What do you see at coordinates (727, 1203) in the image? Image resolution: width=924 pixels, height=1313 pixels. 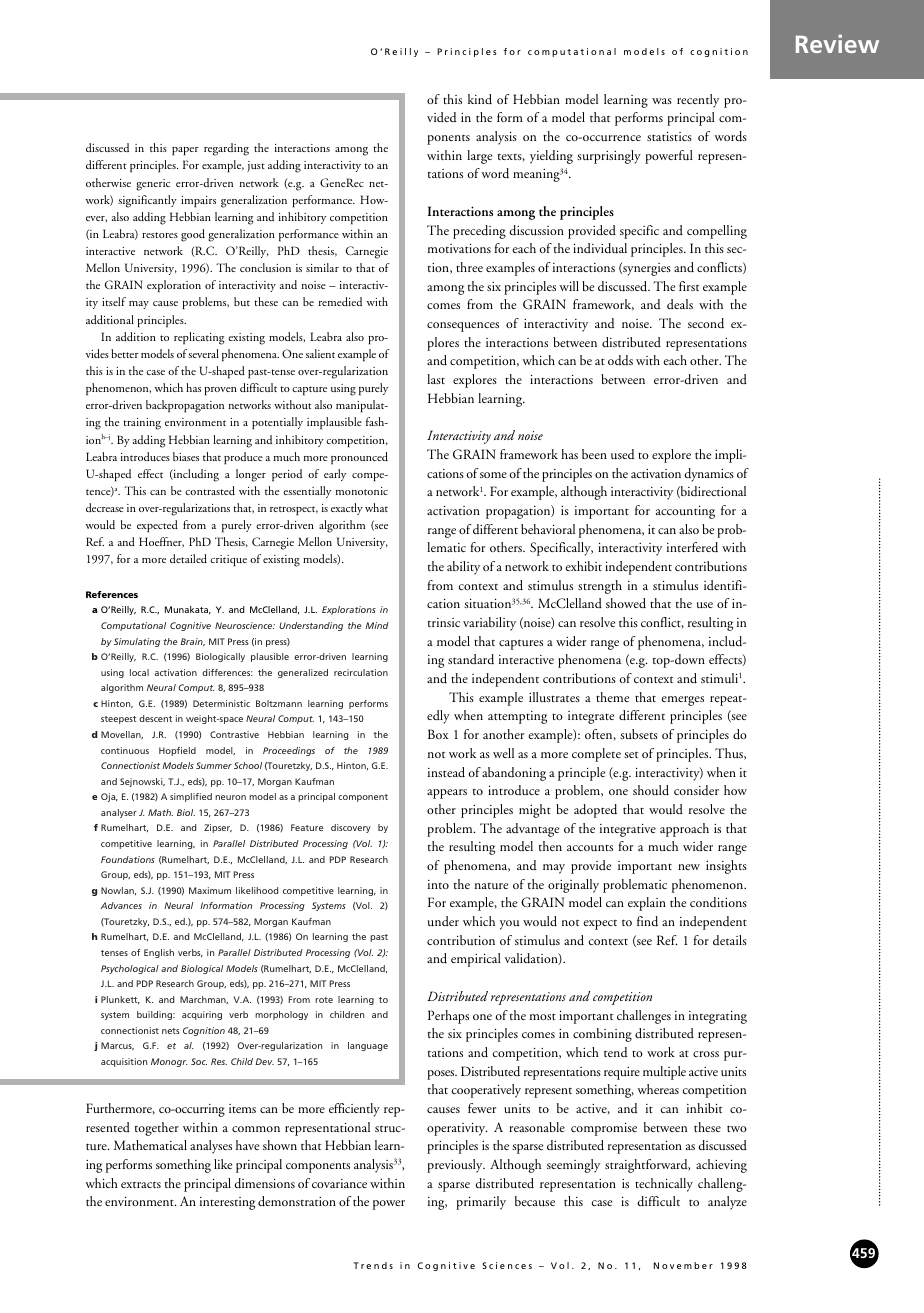 I see `analyze` at bounding box center [727, 1203].
